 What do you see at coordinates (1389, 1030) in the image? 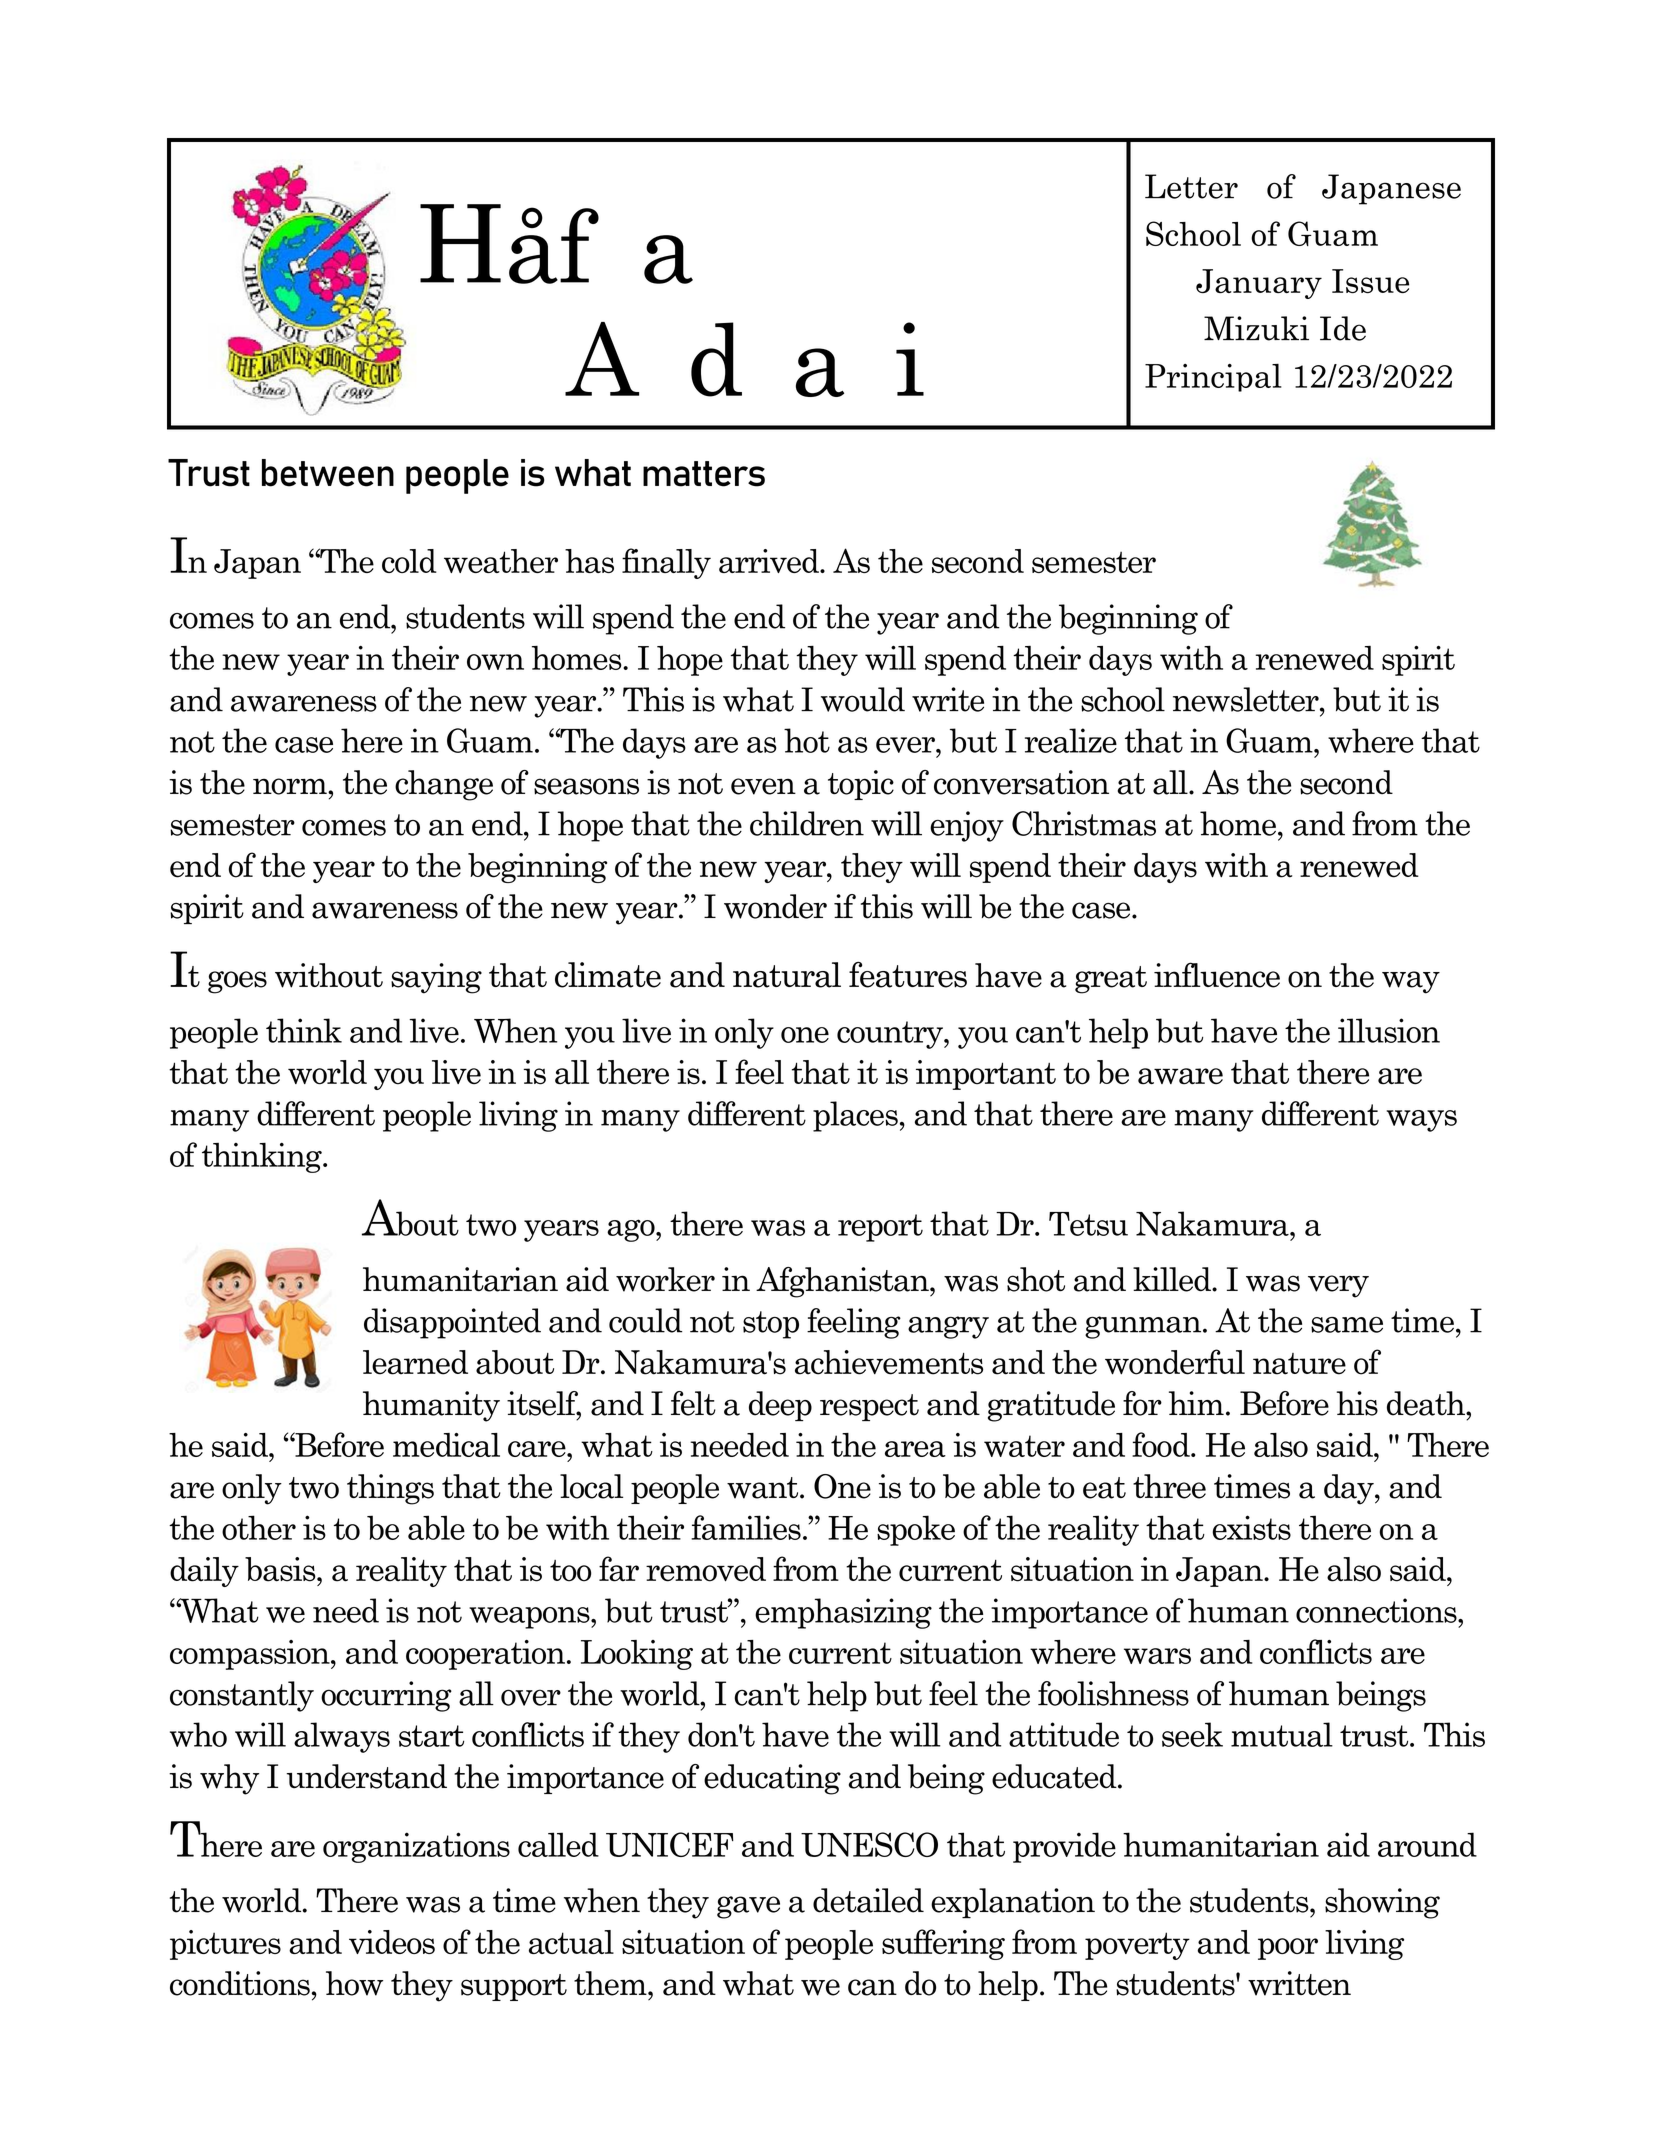
I see `illusion` at bounding box center [1389, 1030].
